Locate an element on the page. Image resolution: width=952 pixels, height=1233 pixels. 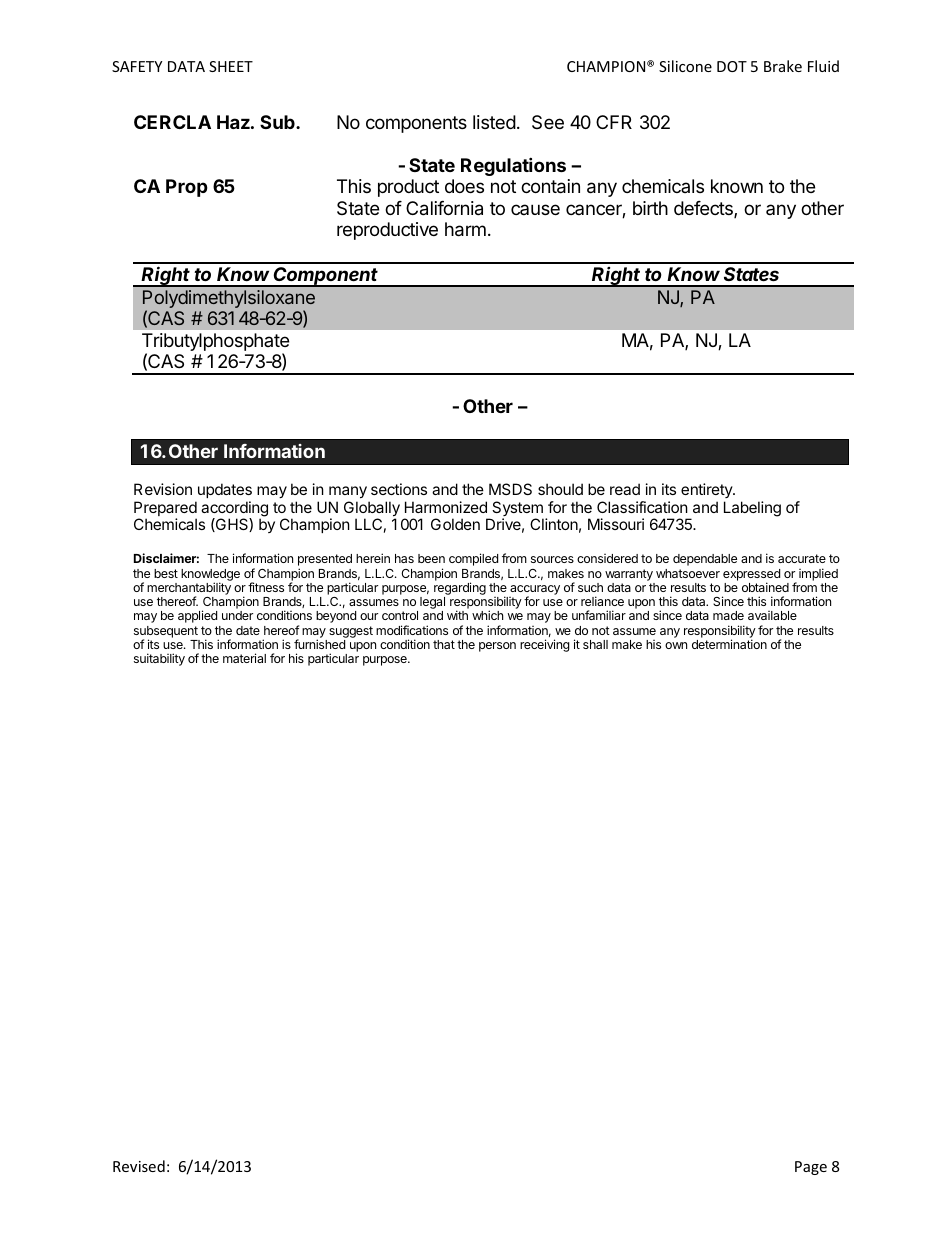
Revised is located at coordinates (139, 1166).
